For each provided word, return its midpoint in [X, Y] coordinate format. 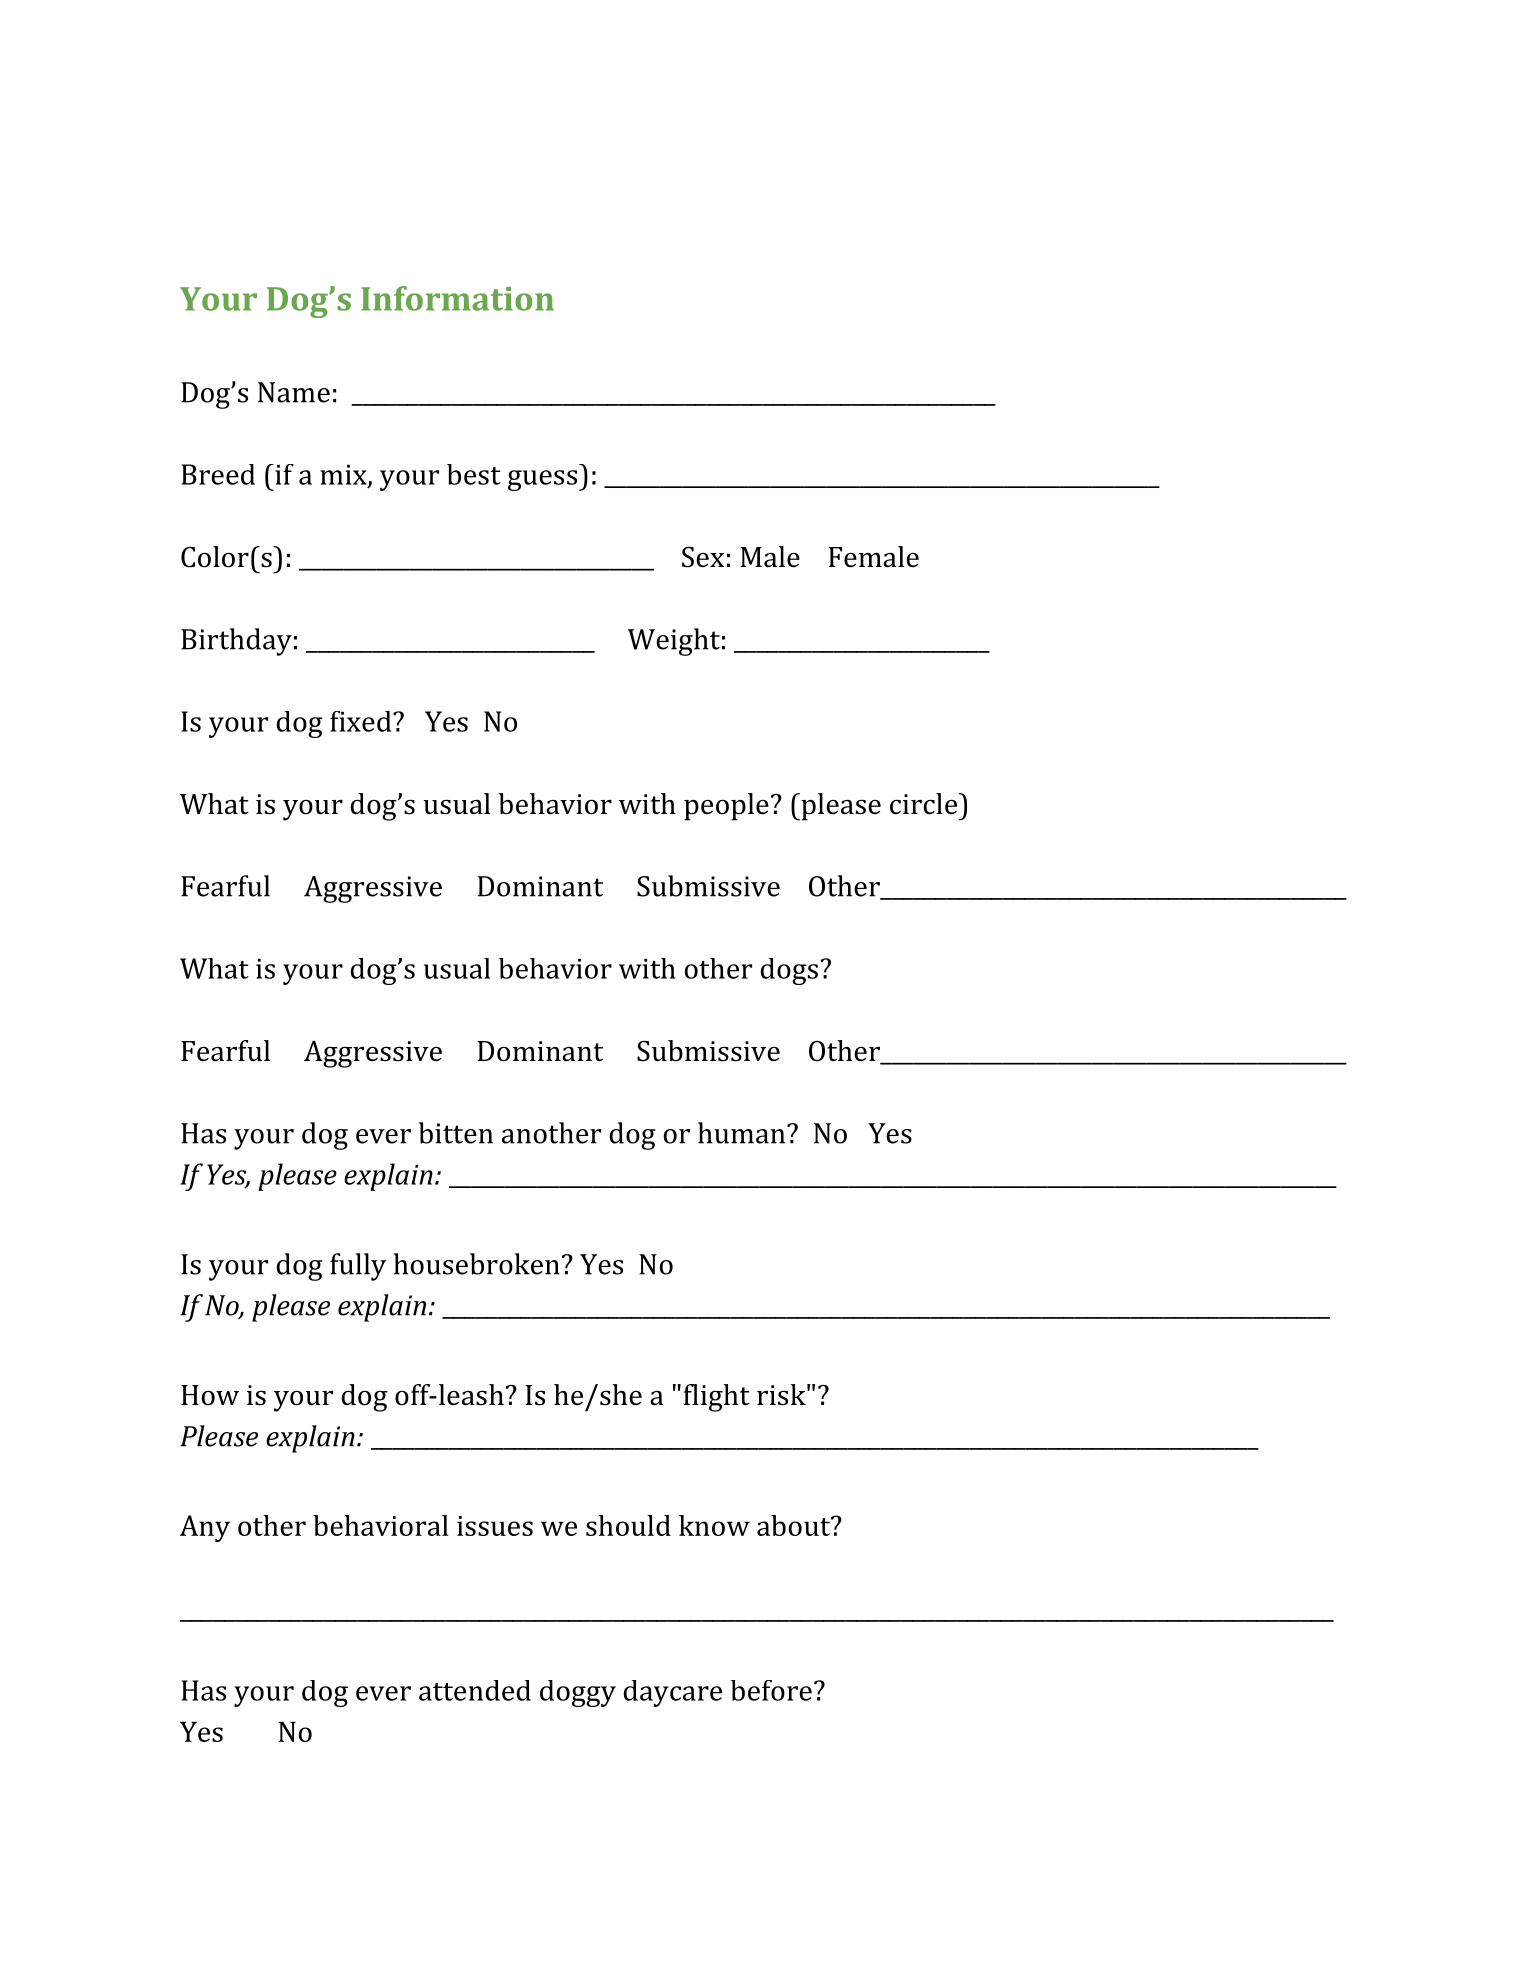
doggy [578, 1693]
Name [294, 392]
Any [205, 1528]
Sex [703, 557]
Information [457, 298]
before [771, 1690]
